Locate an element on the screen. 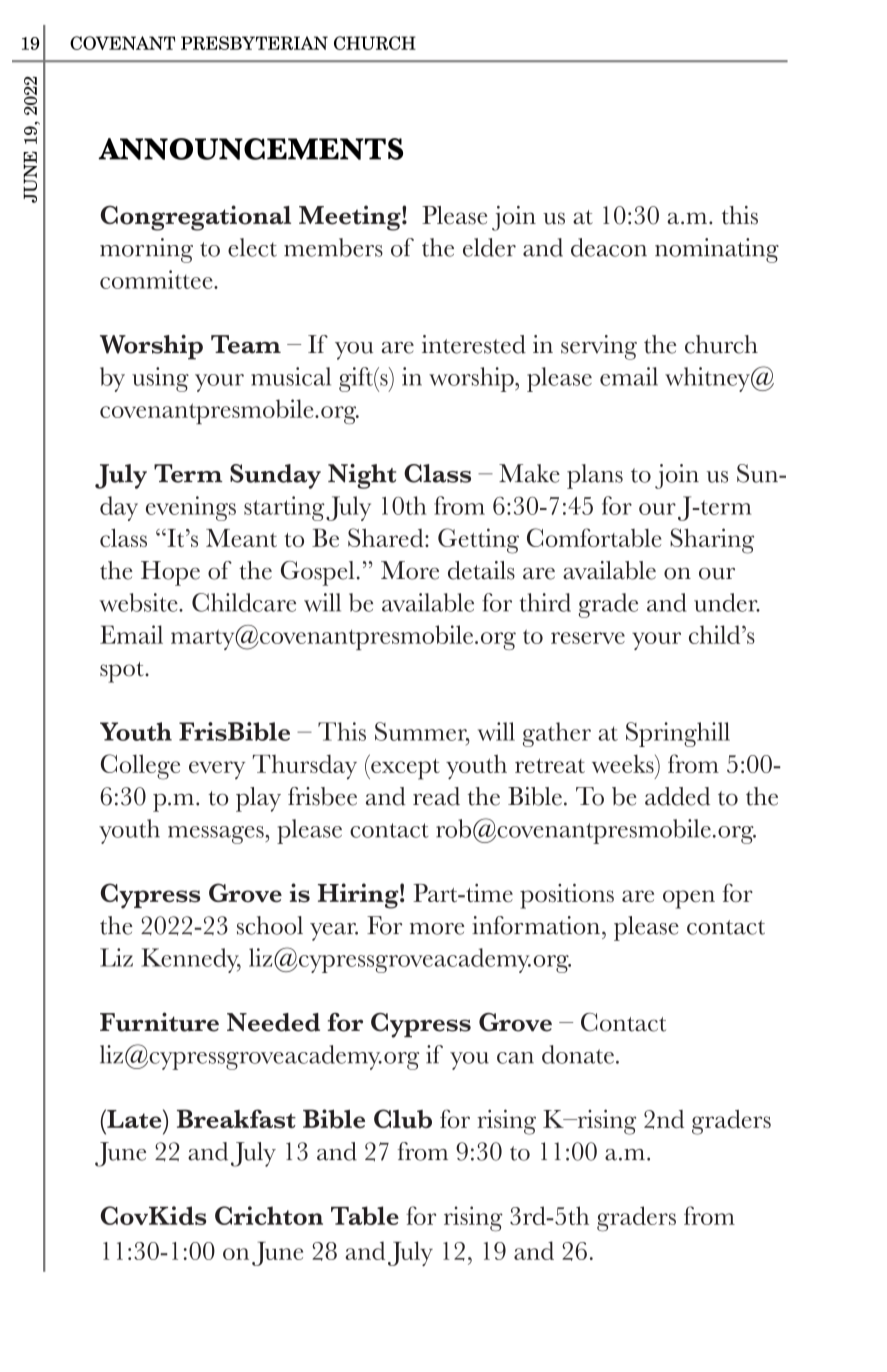 The image size is (887, 1372). Club is located at coordinates (403, 1119).
